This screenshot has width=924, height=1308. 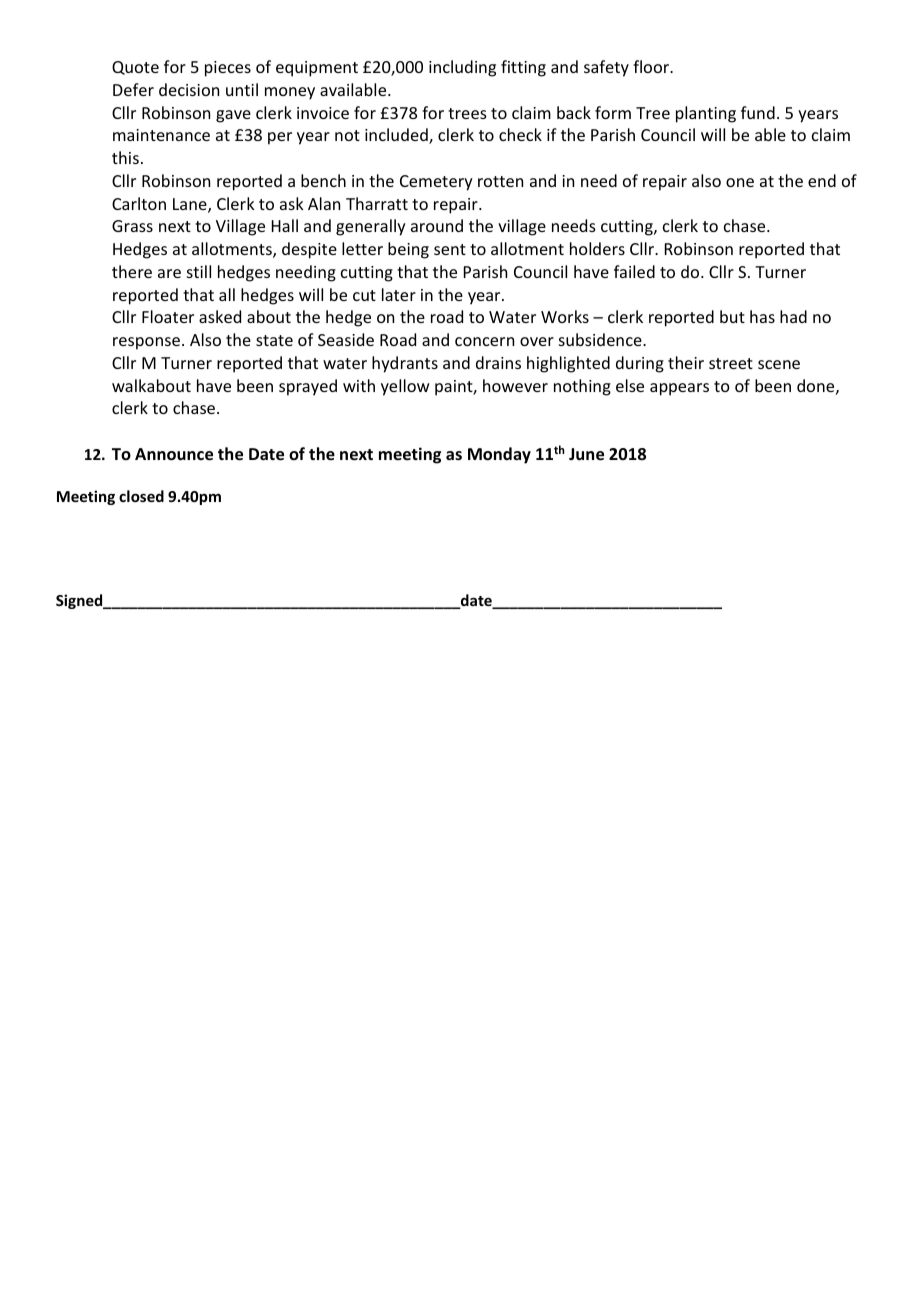 I want to click on rotten, so click(x=500, y=181).
